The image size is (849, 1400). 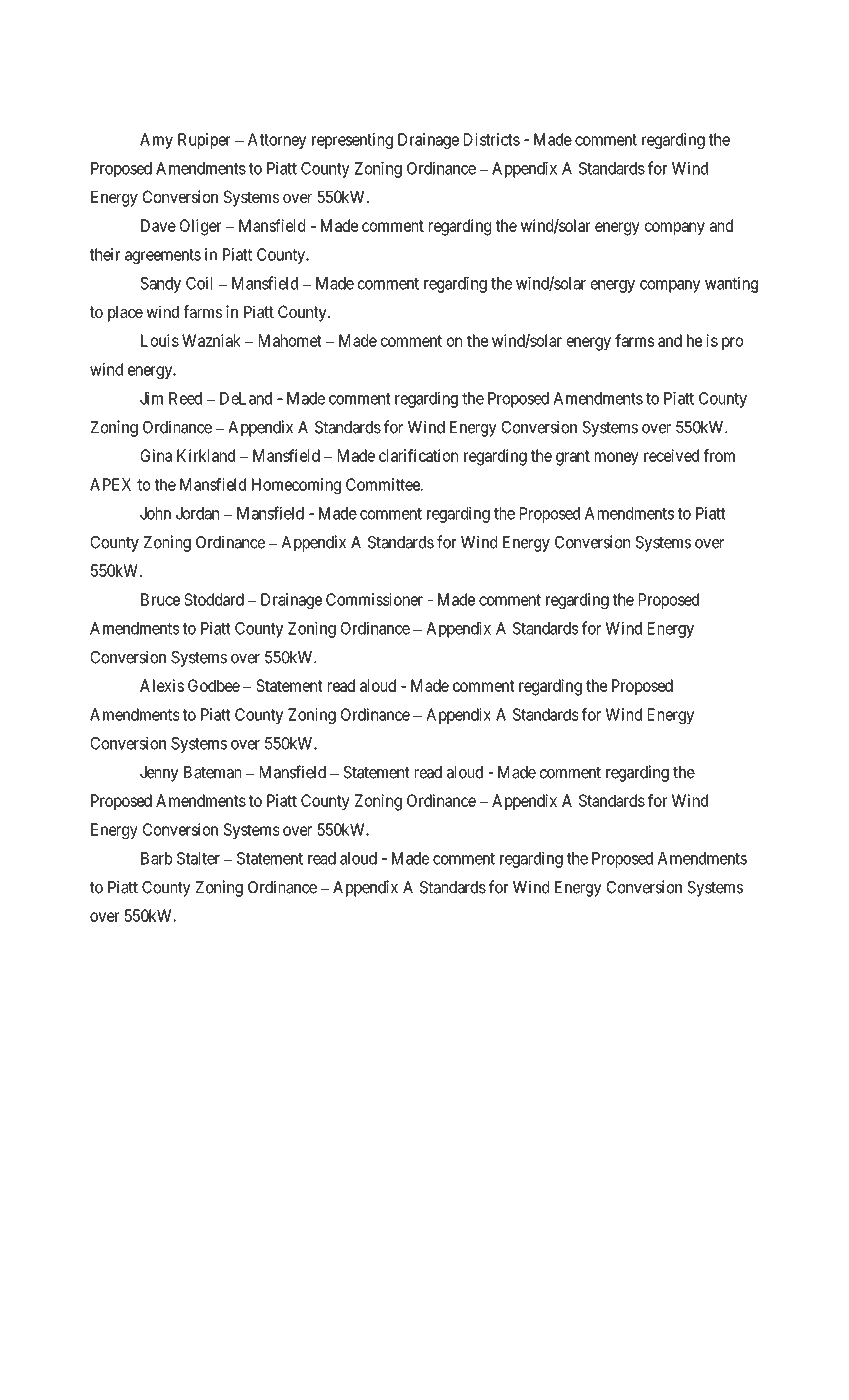 I want to click on money, so click(x=617, y=458).
